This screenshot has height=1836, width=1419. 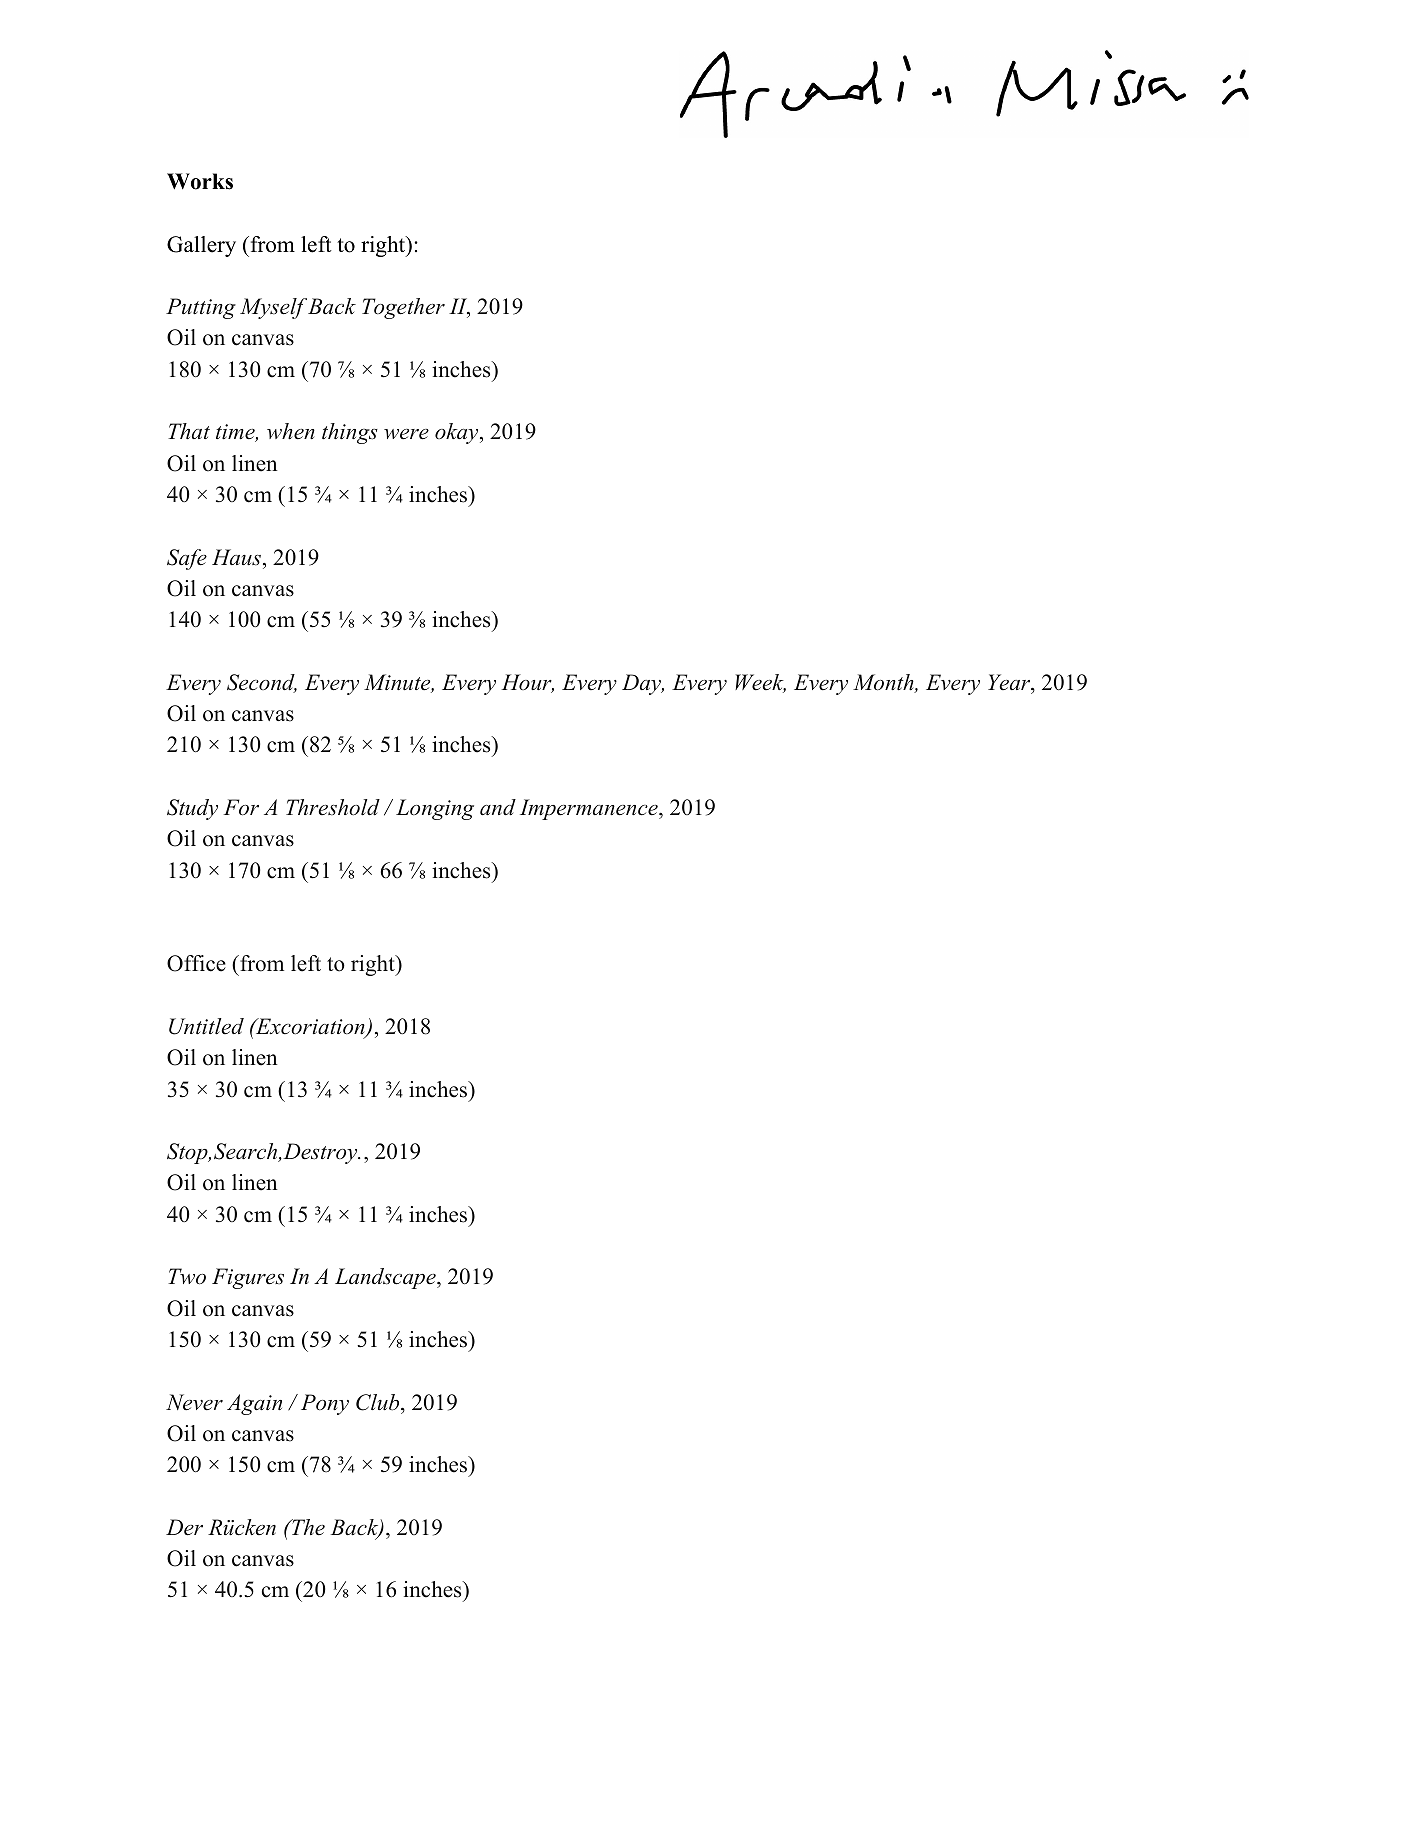 I want to click on Together, so click(x=403, y=308).
